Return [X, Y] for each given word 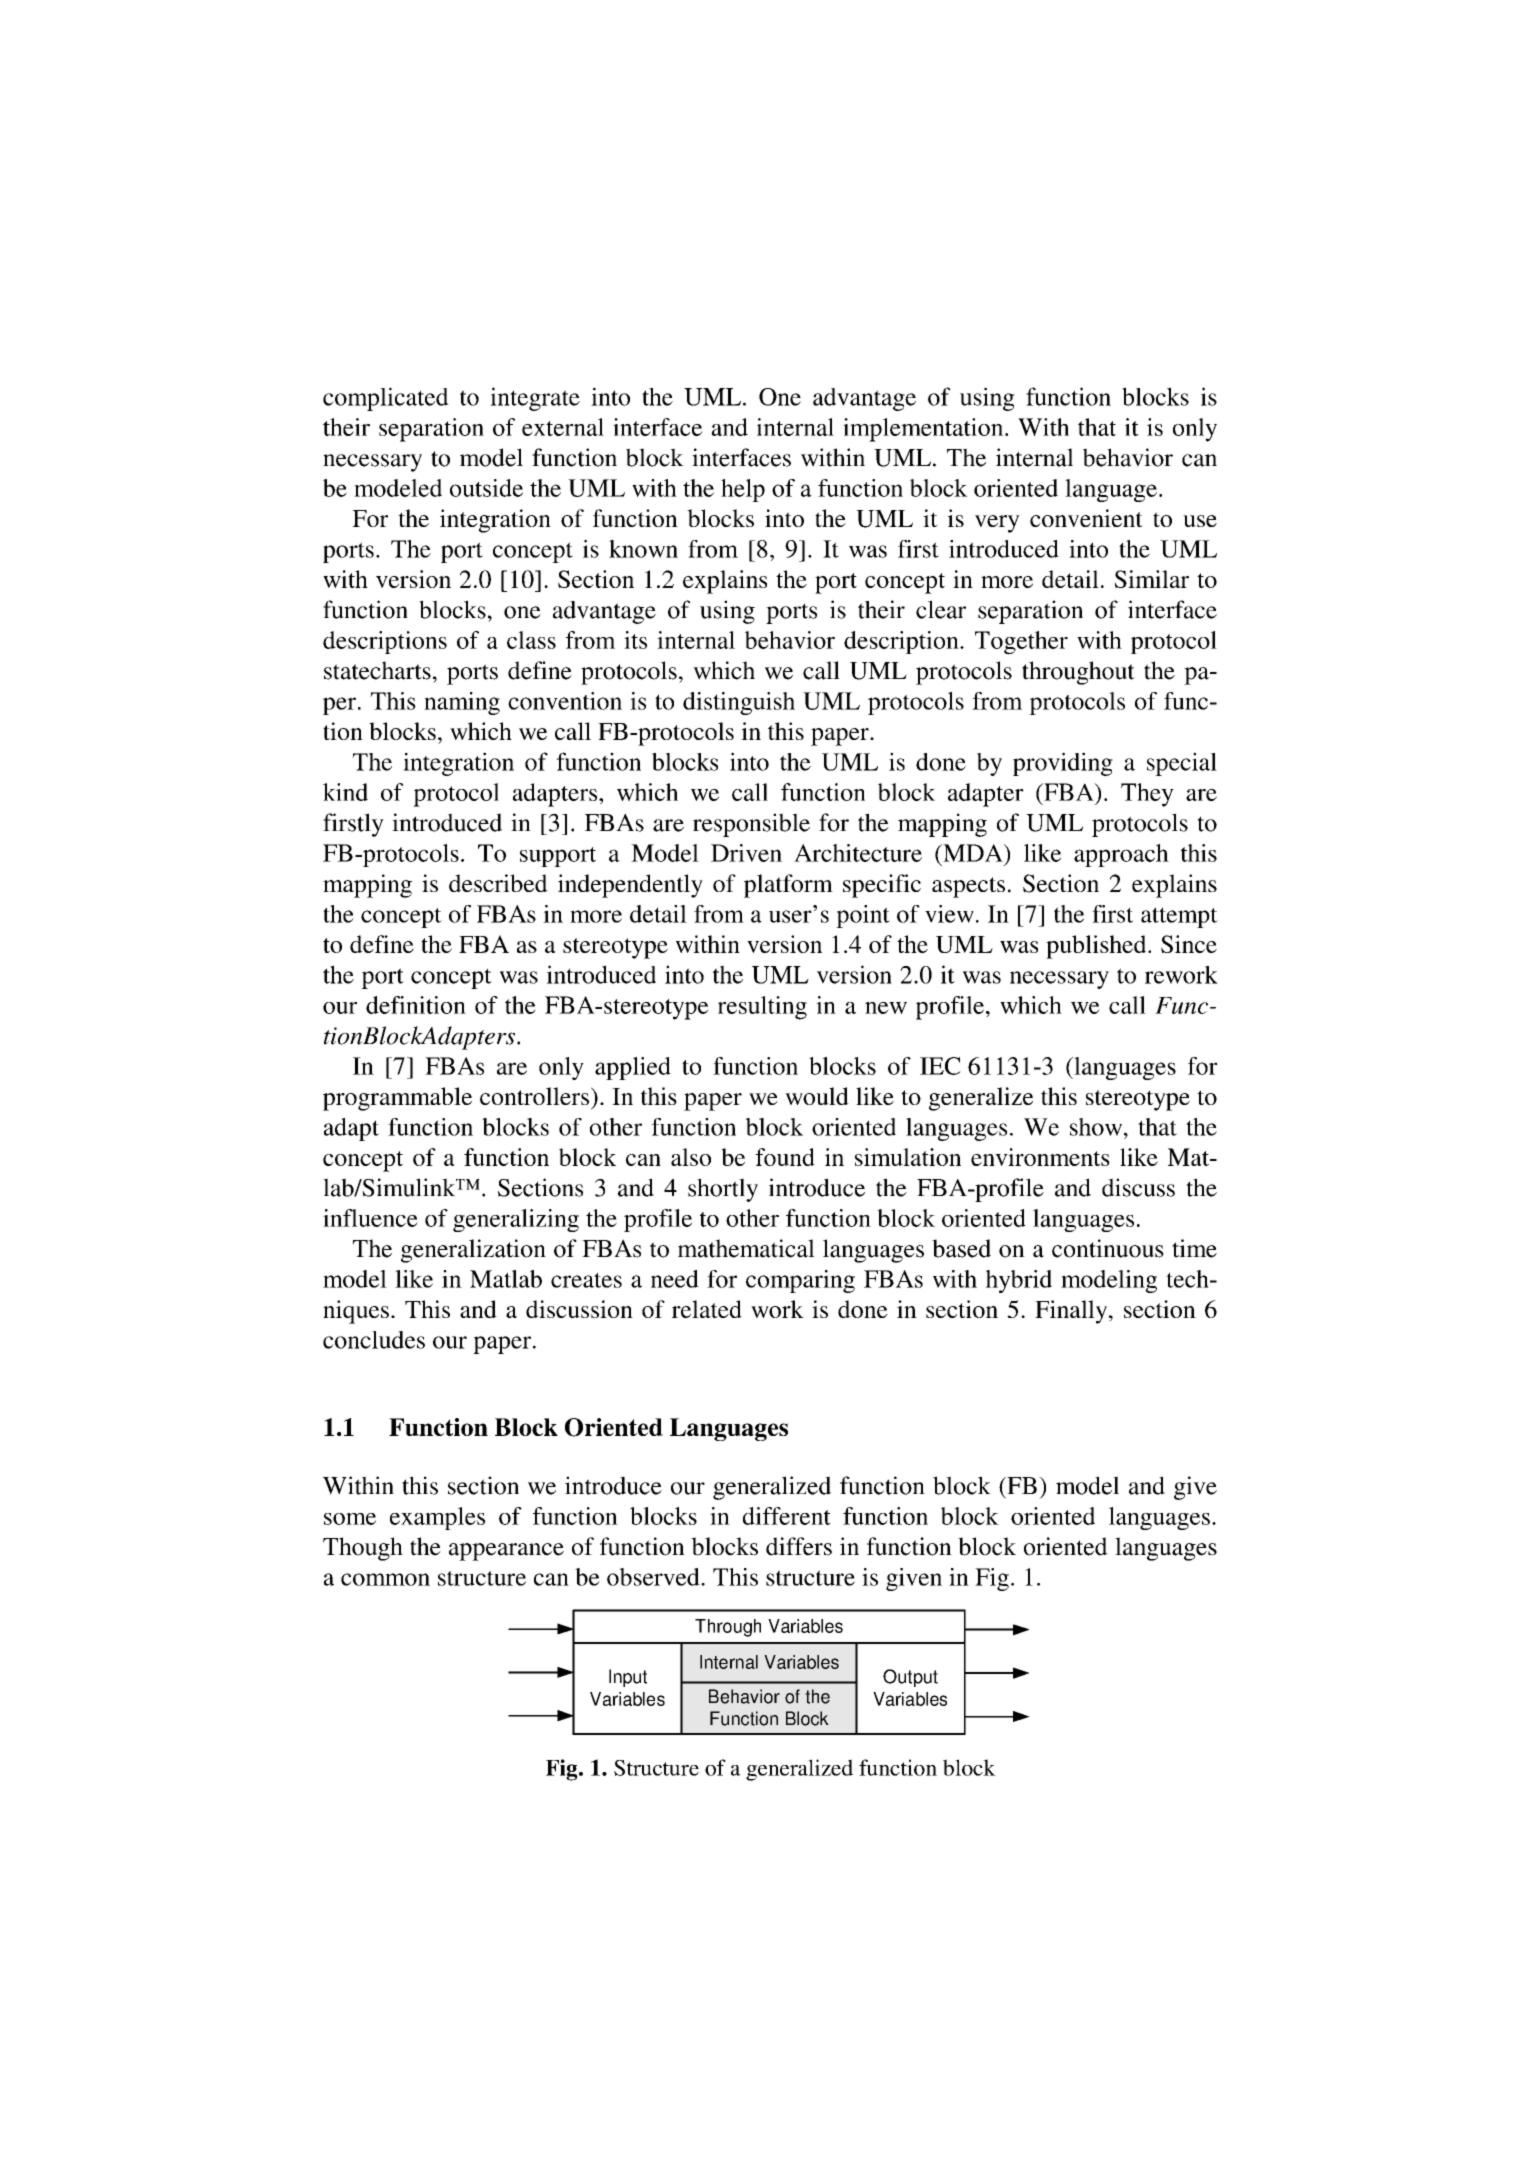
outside [486, 488]
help [743, 490]
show [1097, 1127]
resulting [762, 1008]
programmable [397, 1099]
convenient [1086, 518]
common [385, 1579]
